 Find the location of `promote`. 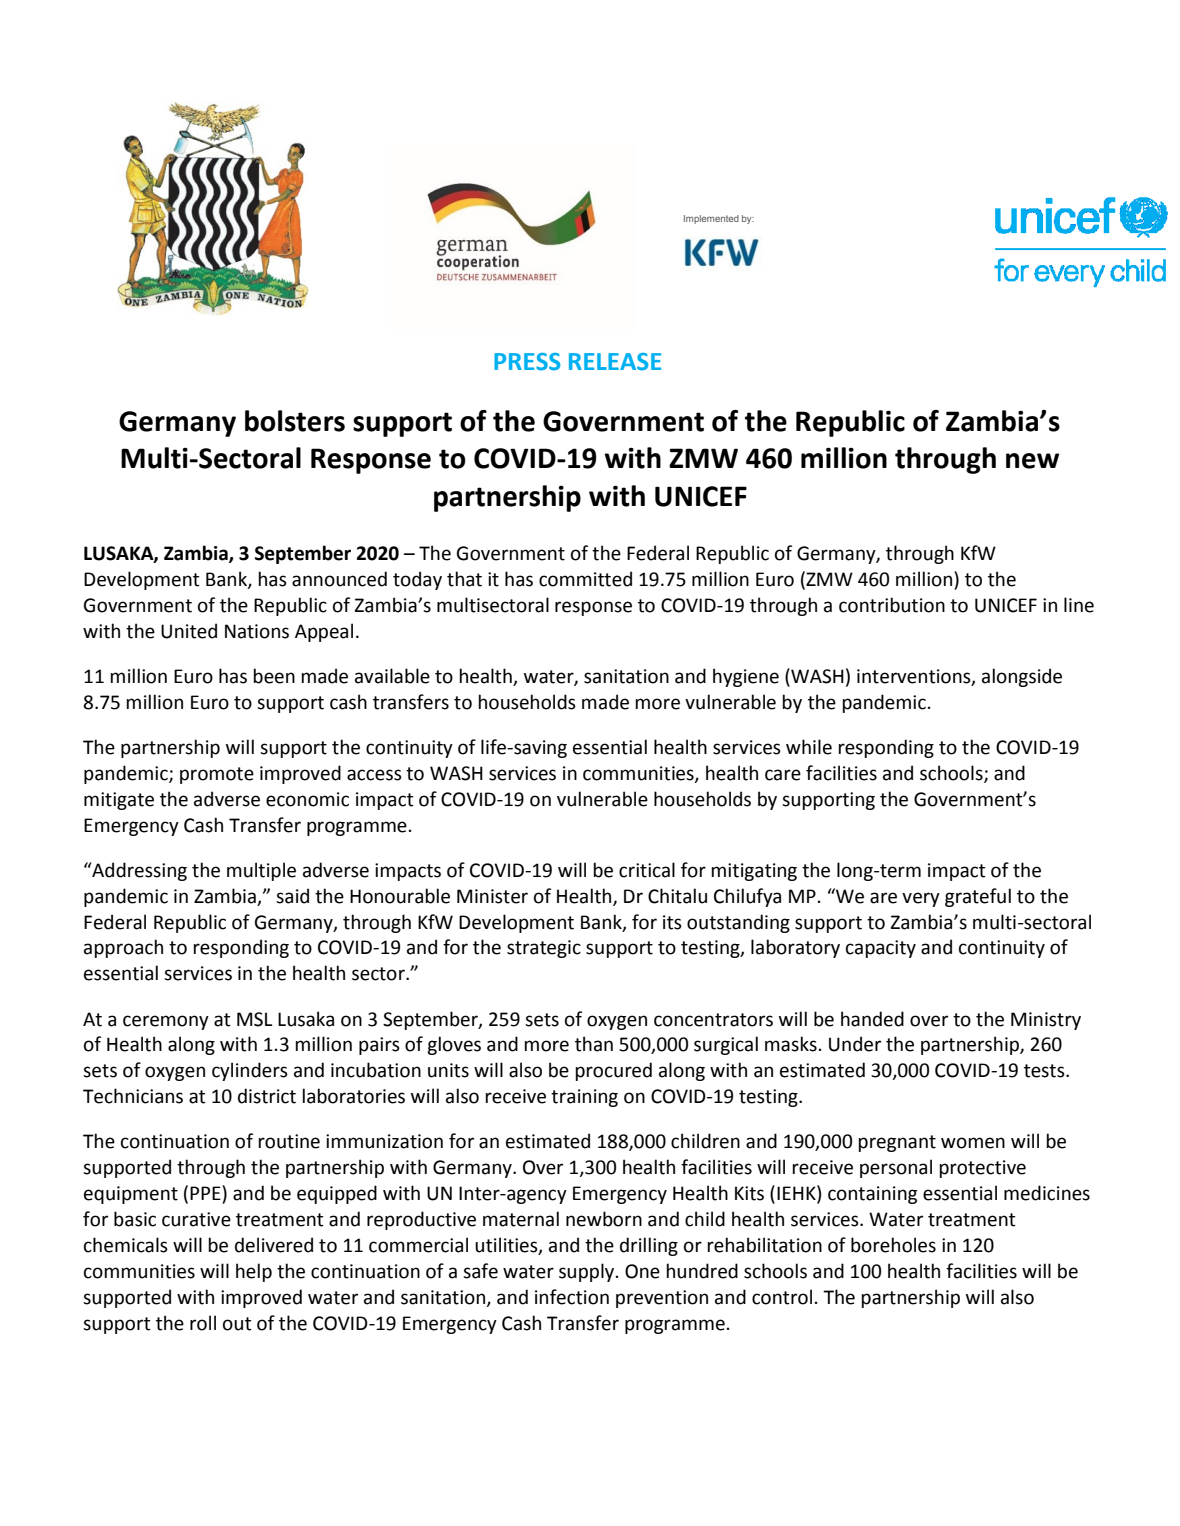

promote is located at coordinates (217, 775).
